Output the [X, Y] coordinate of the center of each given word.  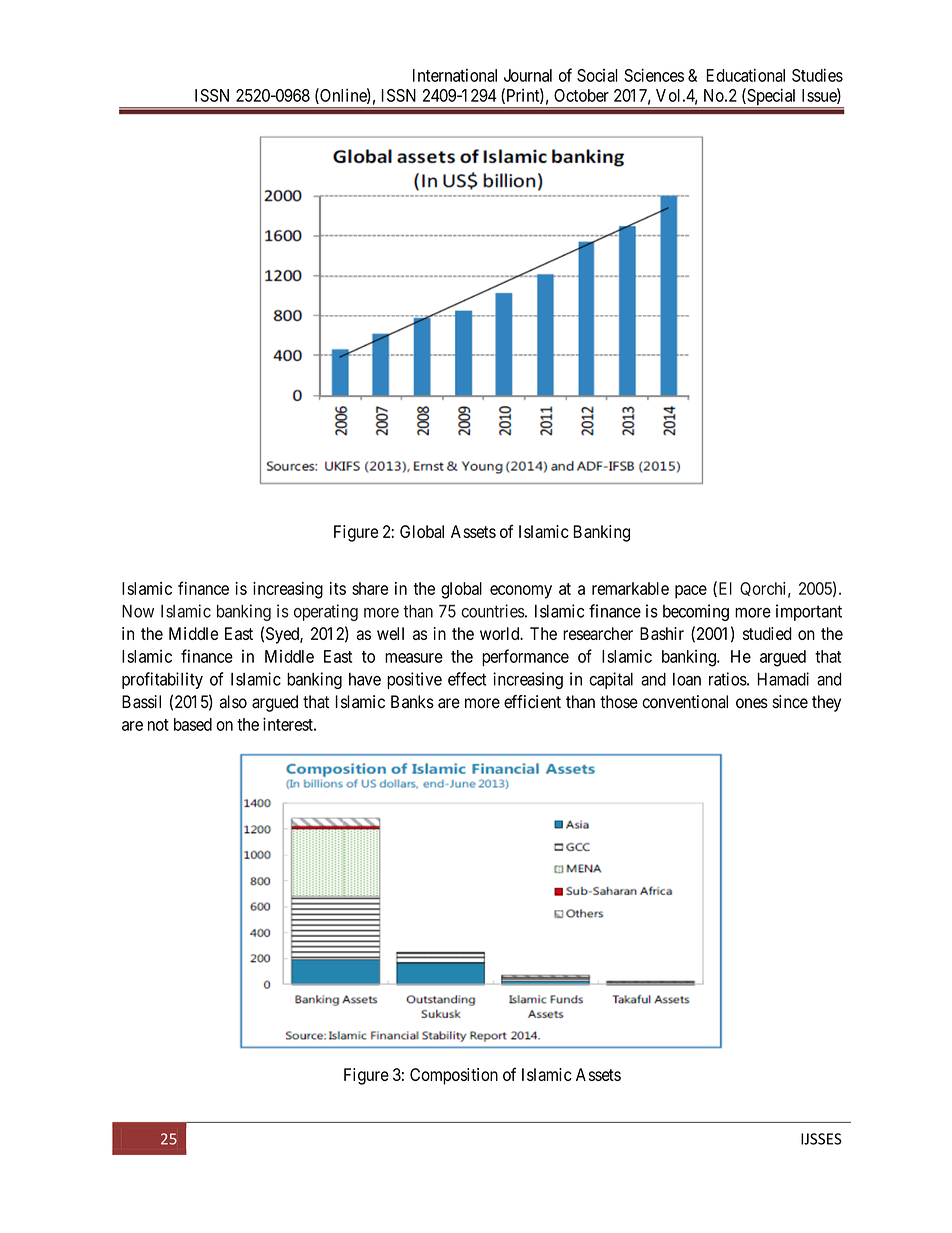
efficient [532, 702]
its [338, 588]
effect [467, 679]
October [581, 95]
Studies [817, 75]
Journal [528, 75]
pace [691, 592]
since [790, 702]
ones [752, 703]
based [193, 724]
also [233, 702]
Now [138, 611]
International [455, 75]
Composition [454, 1076]
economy [521, 592]
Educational [745, 75]
